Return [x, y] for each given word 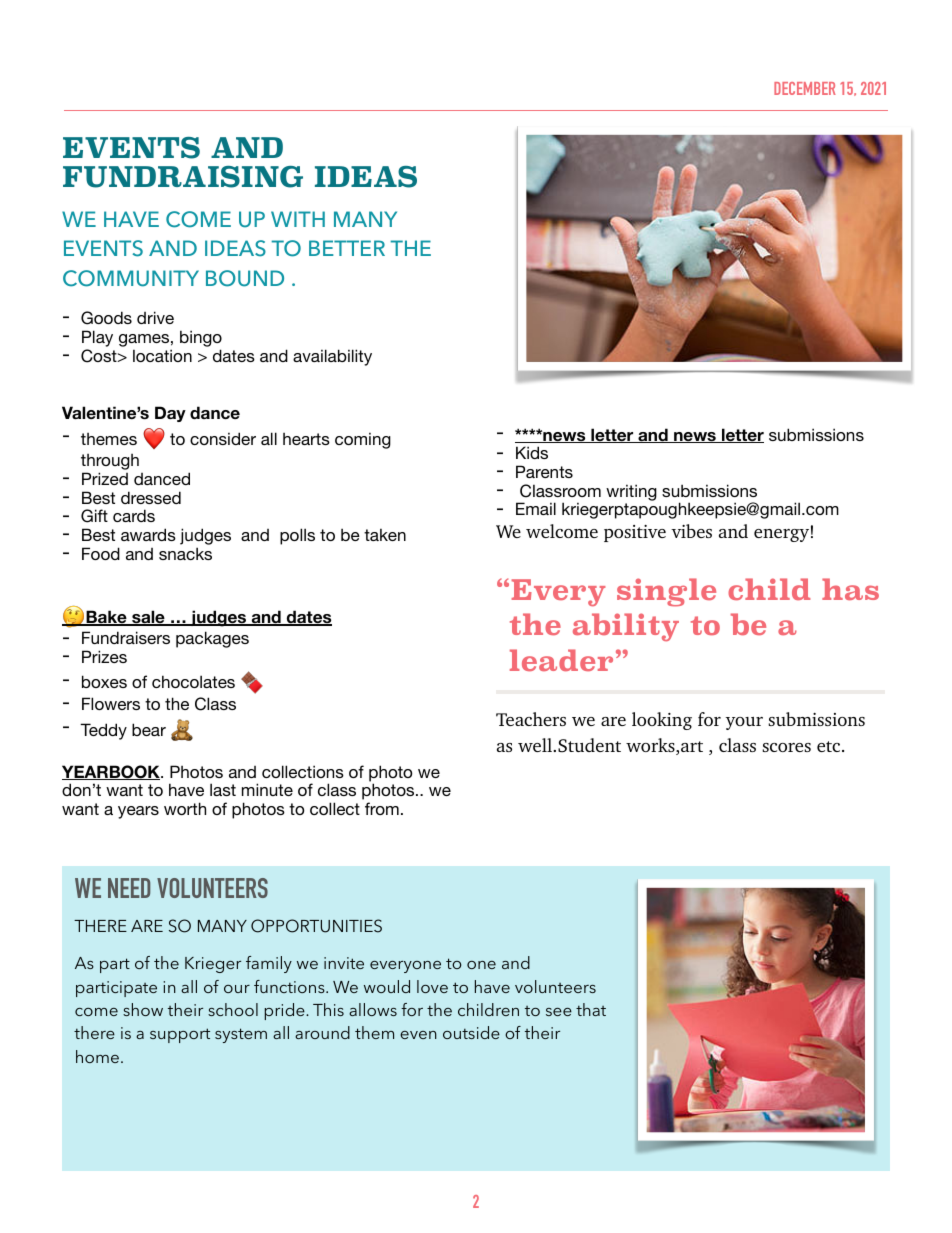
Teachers [531, 719]
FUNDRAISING [183, 177]
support [180, 1035]
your [744, 723]
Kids [532, 452]
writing [631, 492]
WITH [298, 219]
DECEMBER [805, 88]
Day [170, 414]
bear [149, 729]
